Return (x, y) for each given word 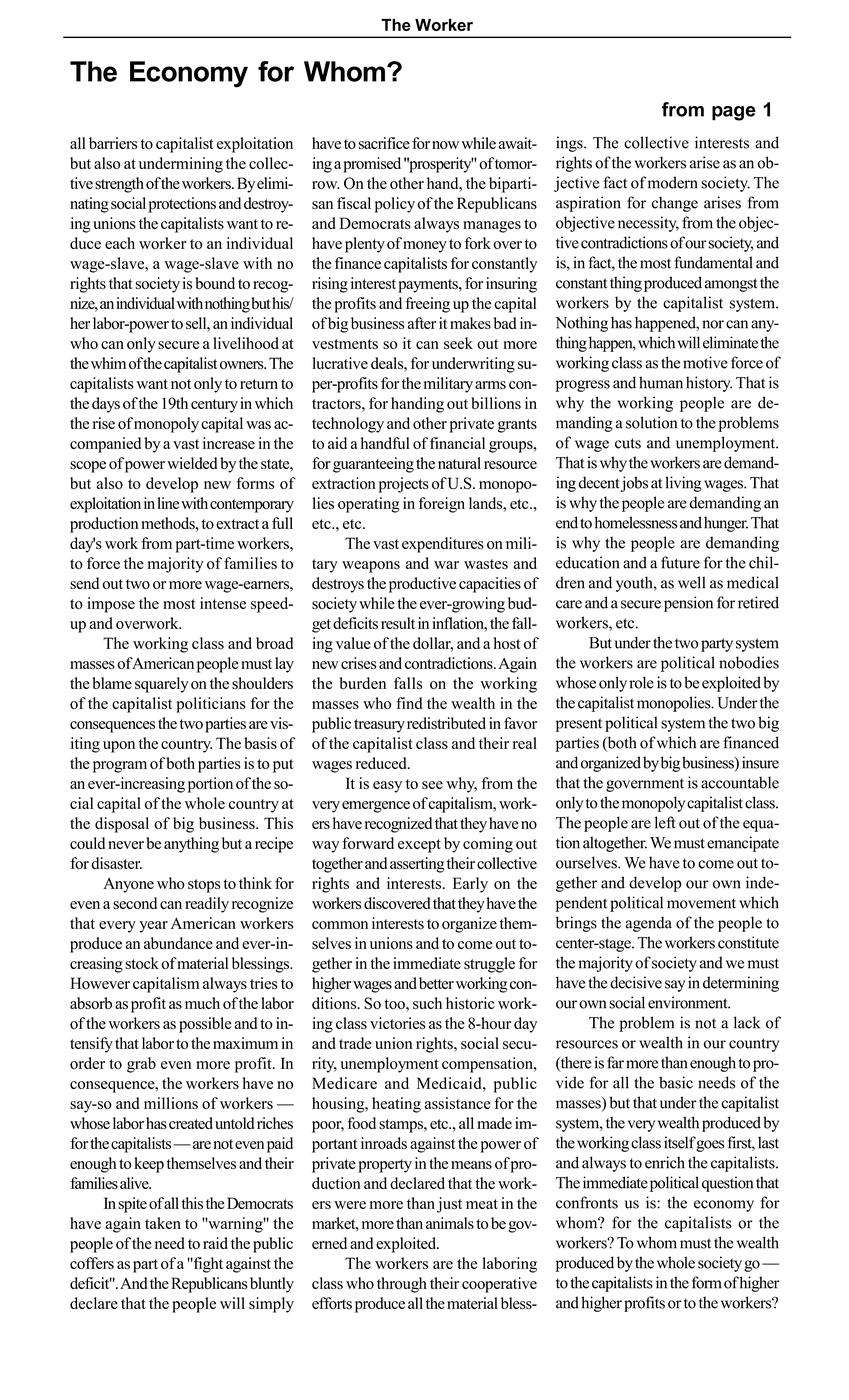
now (445, 145)
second (135, 903)
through (402, 1285)
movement (701, 903)
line (168, 503)
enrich (665, 1162)
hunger (726, 524)
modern (673, 182)
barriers (113, 143)
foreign (442, 505)
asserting (417, 865)
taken (163, 1223)
